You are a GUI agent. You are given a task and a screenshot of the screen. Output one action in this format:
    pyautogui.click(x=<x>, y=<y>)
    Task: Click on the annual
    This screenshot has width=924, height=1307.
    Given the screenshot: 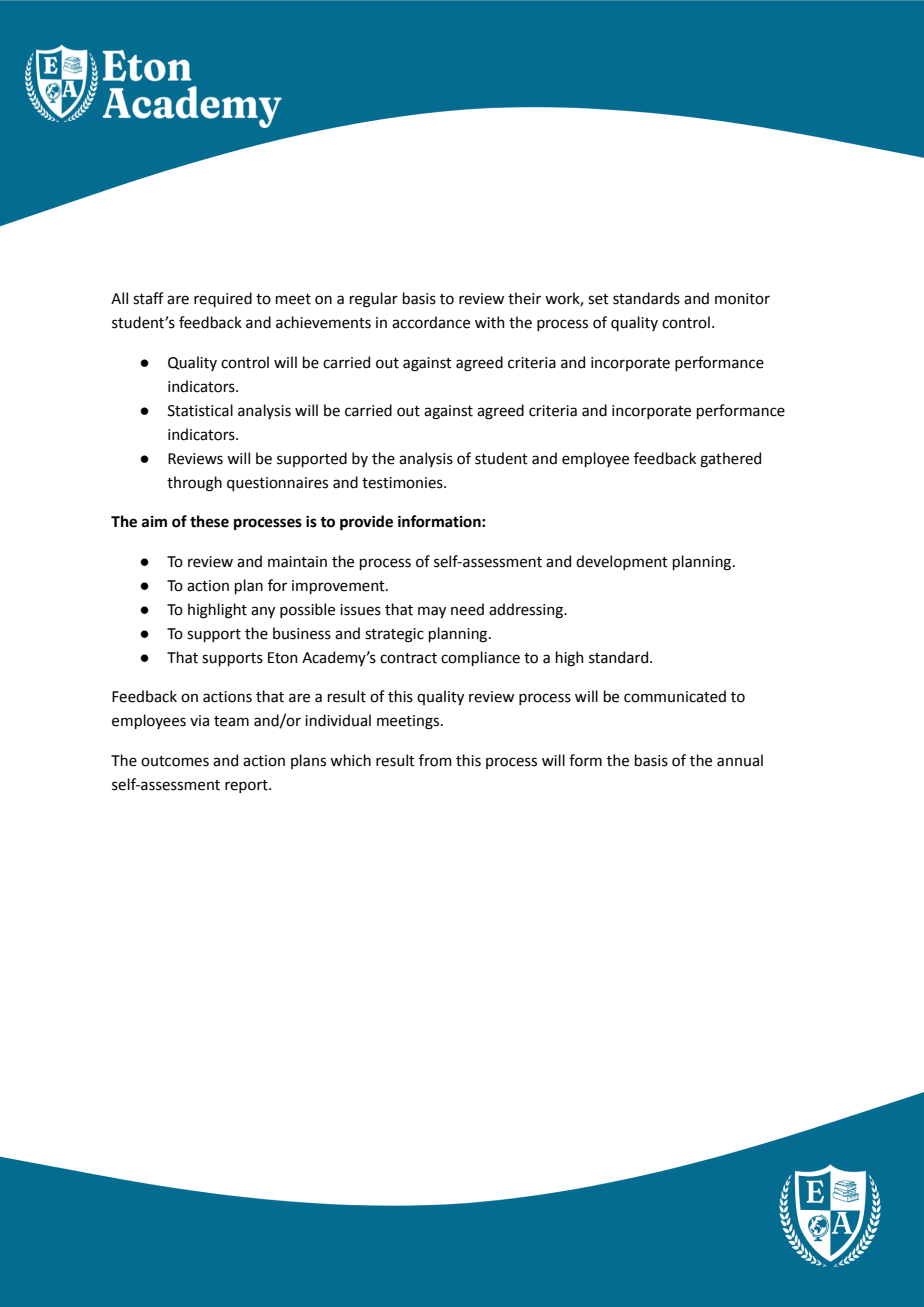 What is the action you would take?
    pyautogui.click(x=740, y=760)
